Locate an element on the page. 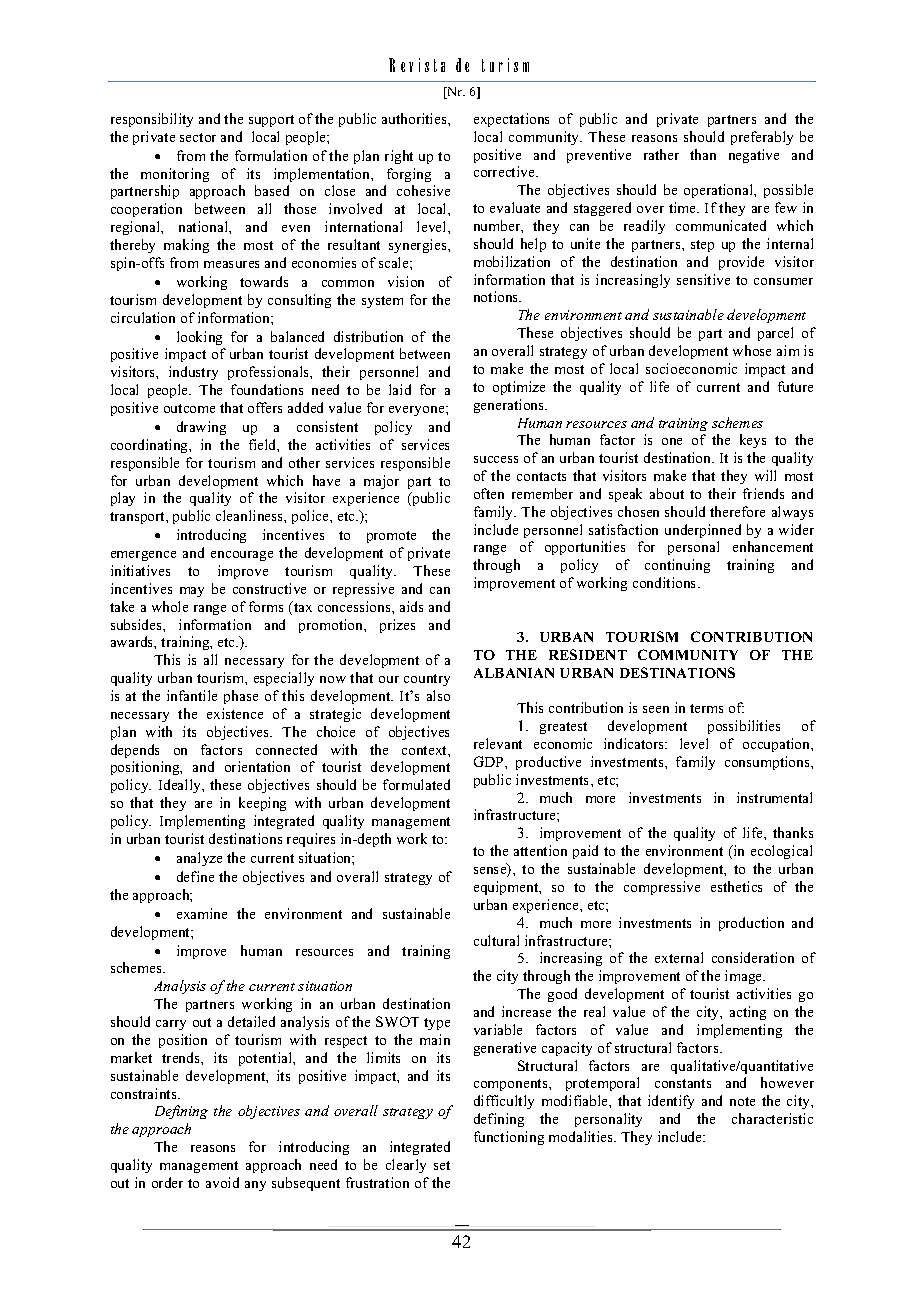 This page has height=1308, width=924. conditions is located at coordinates (666, 582).
